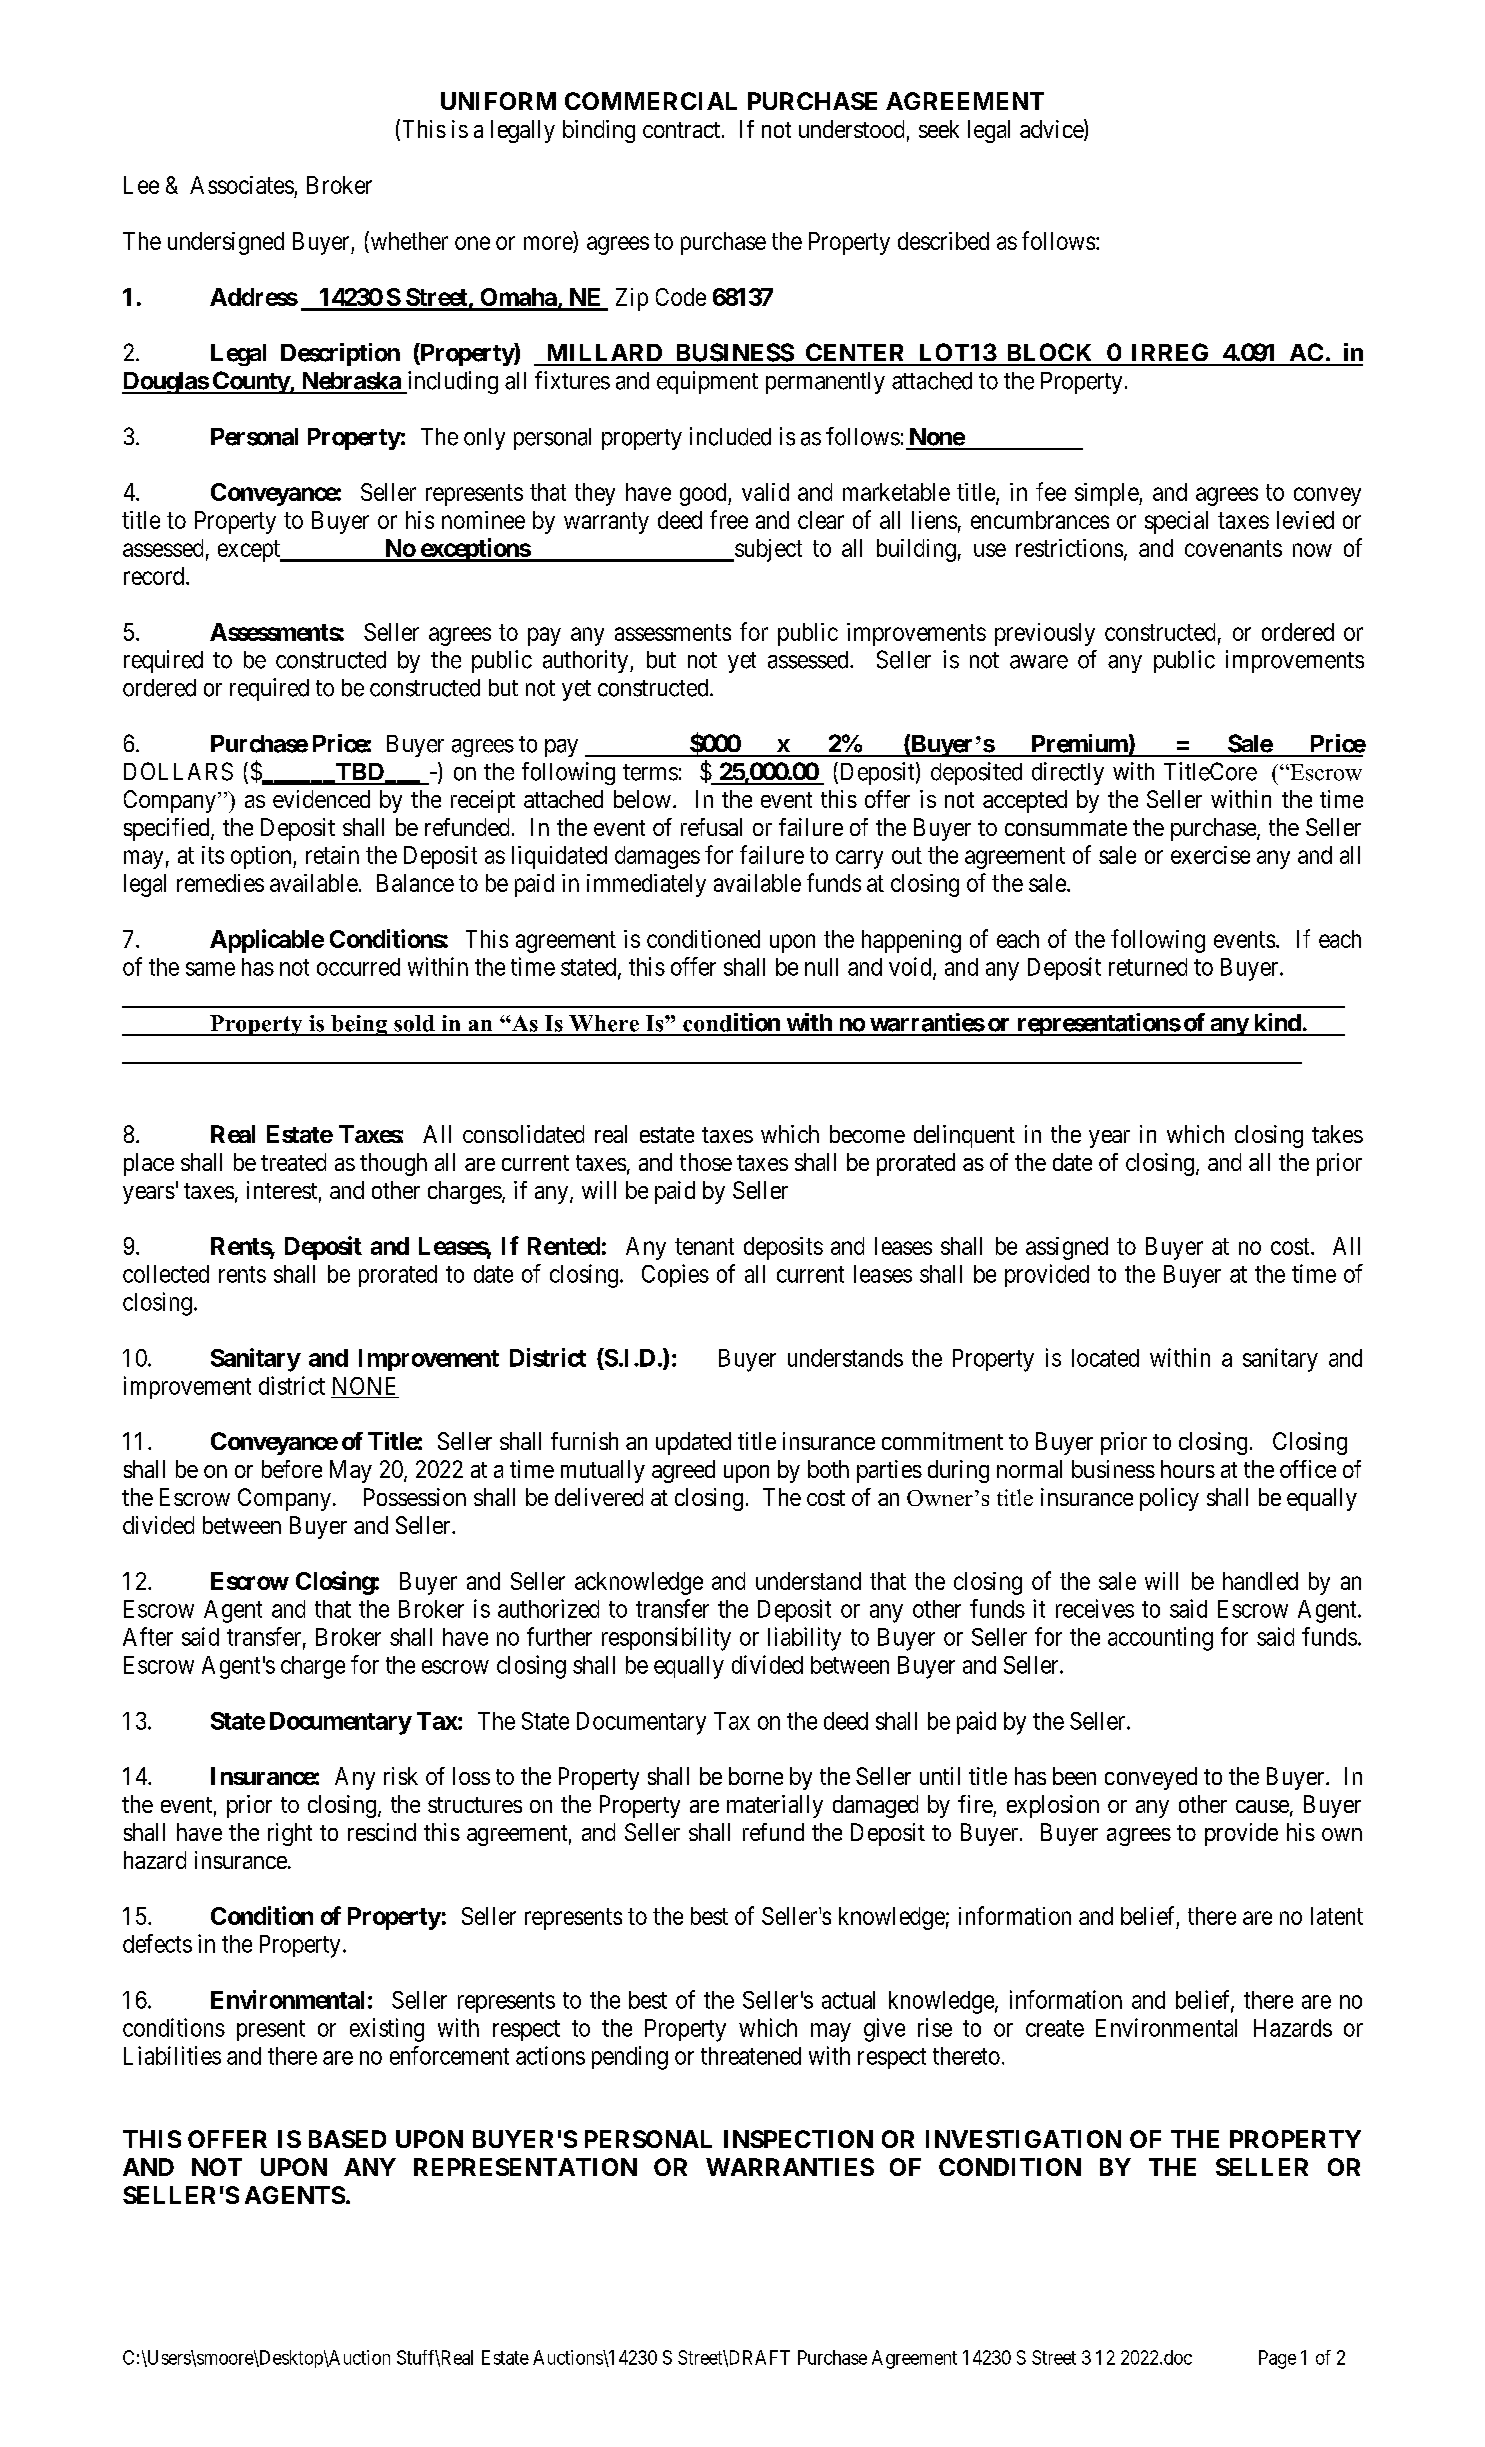 The width and height of the screenshot is (1485, 2447). Describe the element at coordinates (347, 2139) in the screenshot. I see `BASED` at that location.
